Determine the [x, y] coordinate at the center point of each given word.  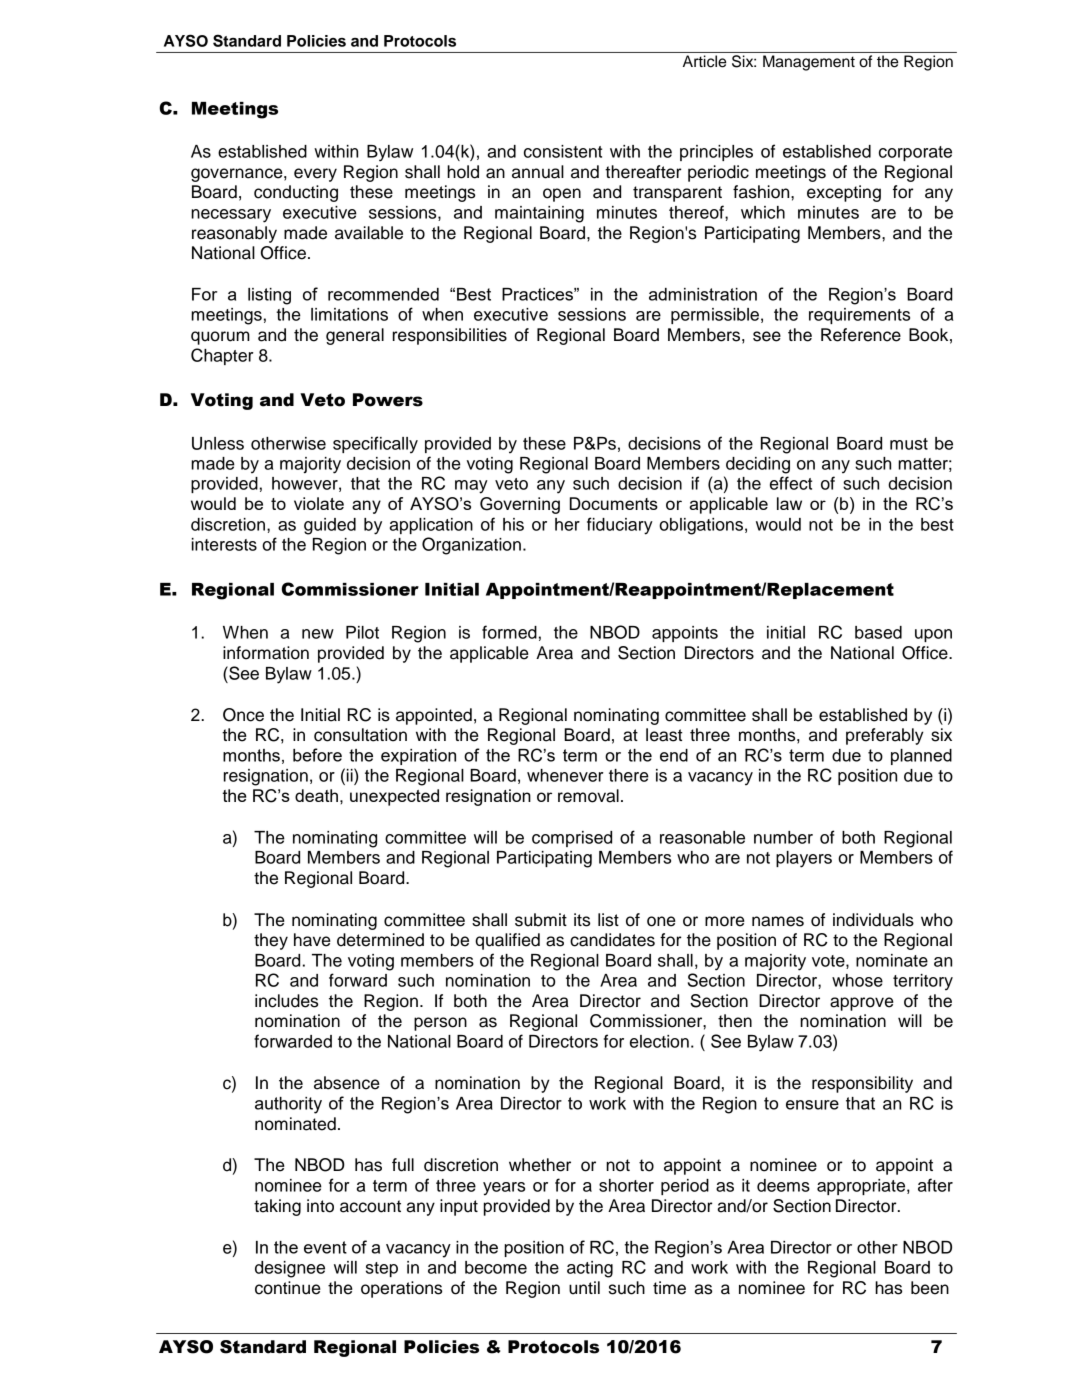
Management [809, 63]
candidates [612, 940]
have [312, 940]
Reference [861, 335]
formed [509, 632]
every [315, 175]
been [930, 1288]
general [355, 336]
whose [857, 980]
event [325, 1247]
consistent [563, 151]
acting [590, 1269]
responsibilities [450, 336]
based [878, 632]
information [266, 653]
